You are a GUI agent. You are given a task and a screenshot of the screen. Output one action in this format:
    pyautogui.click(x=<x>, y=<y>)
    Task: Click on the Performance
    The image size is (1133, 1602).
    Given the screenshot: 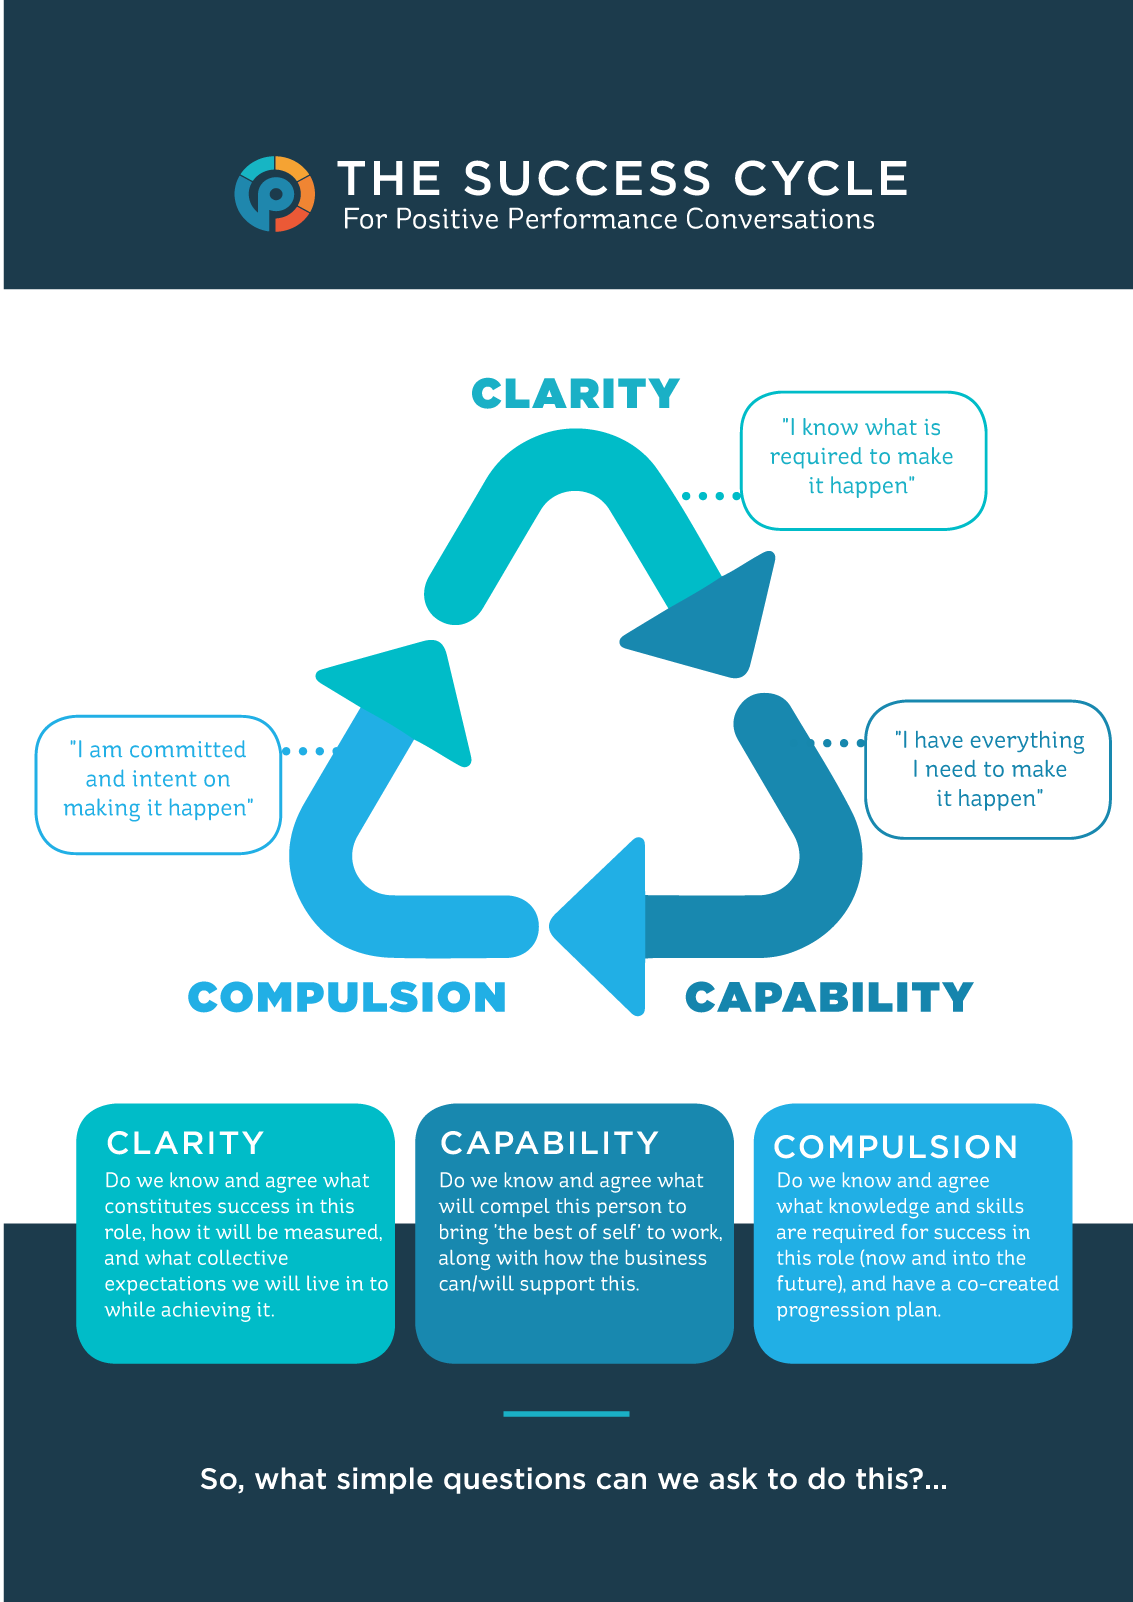 What is the action you would take?
    pyautogui.click(x=593, y=218)
